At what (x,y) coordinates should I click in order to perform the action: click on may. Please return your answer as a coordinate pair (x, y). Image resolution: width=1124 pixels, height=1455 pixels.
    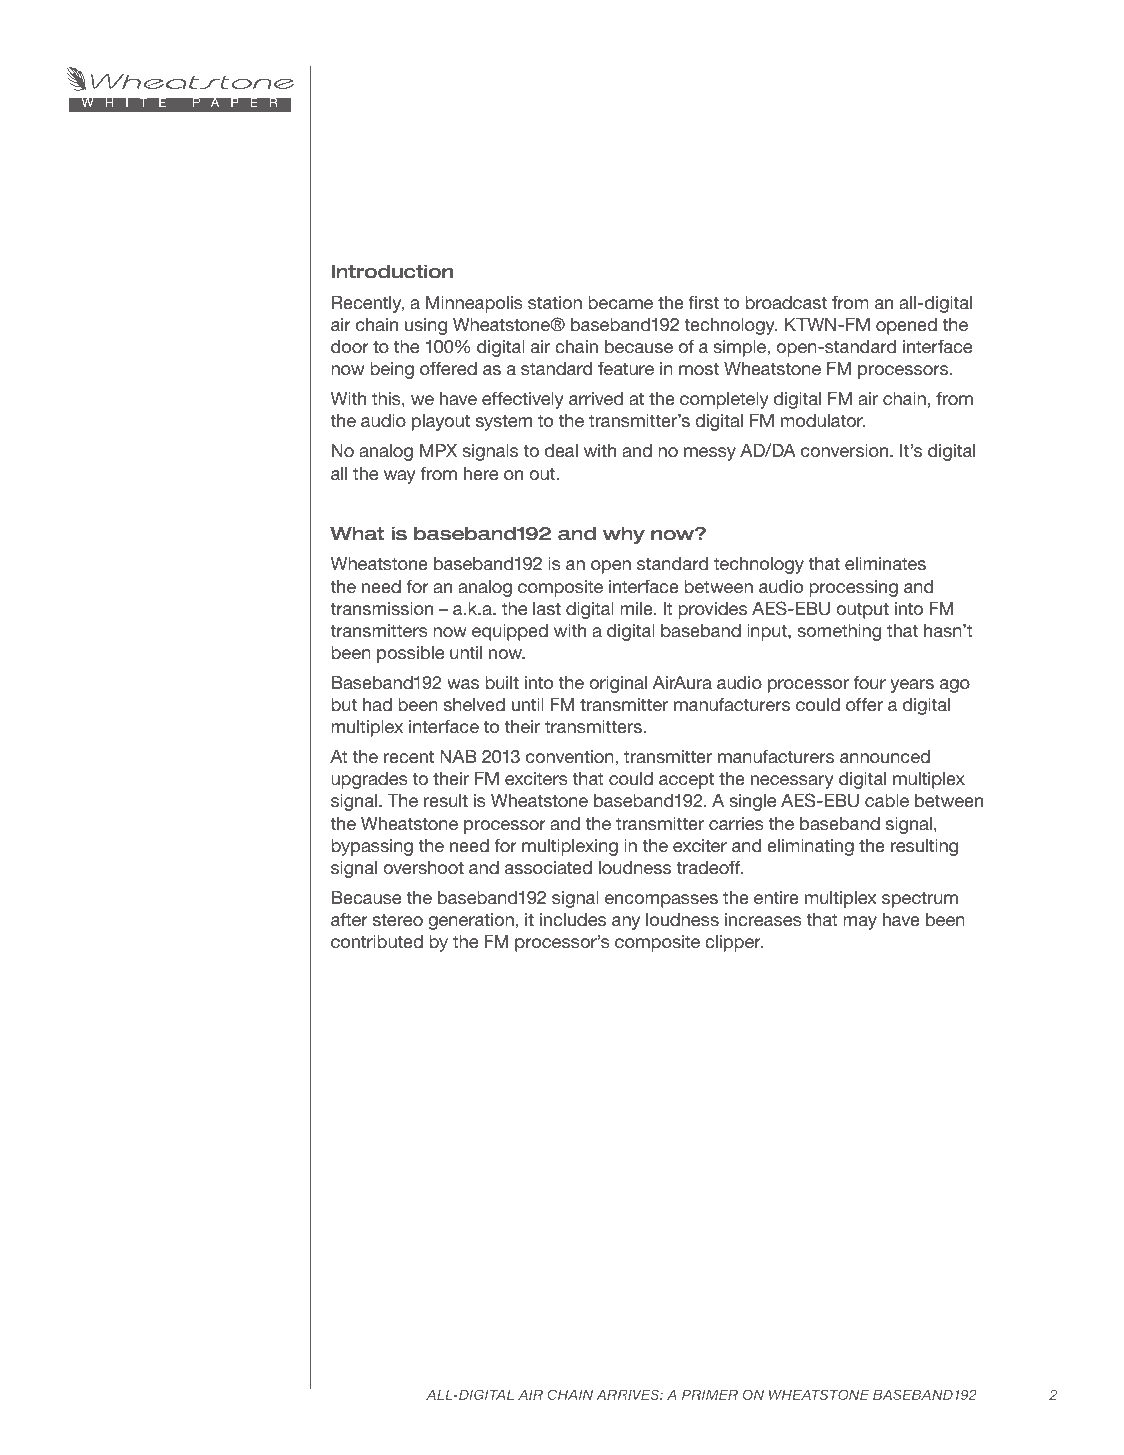
    Looking at the image, I should click on (860, 923).
